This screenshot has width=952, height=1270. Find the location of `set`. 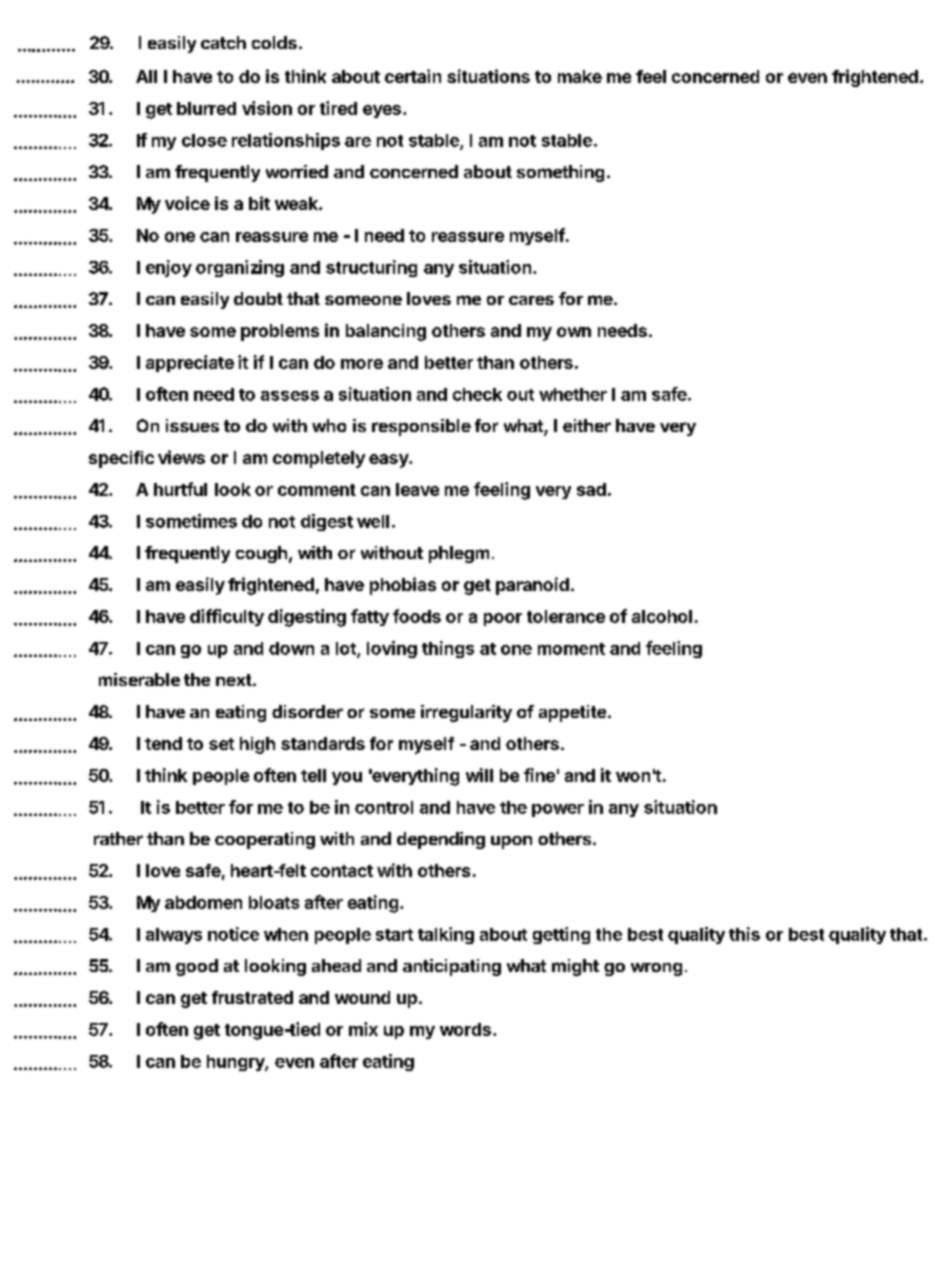

set is located at coordinates (221, 744).
